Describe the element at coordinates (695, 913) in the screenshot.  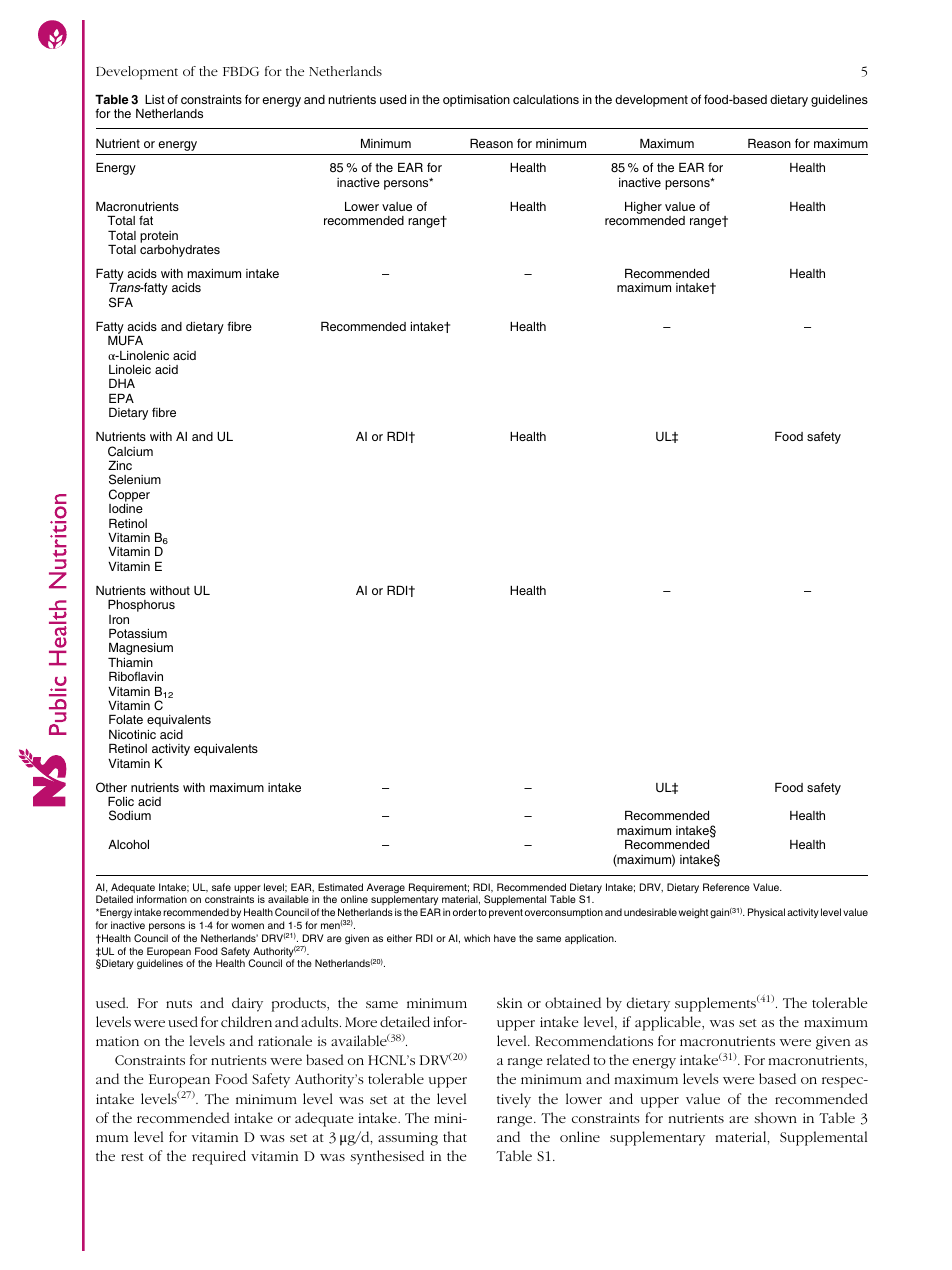
I see `weight` at that location.
